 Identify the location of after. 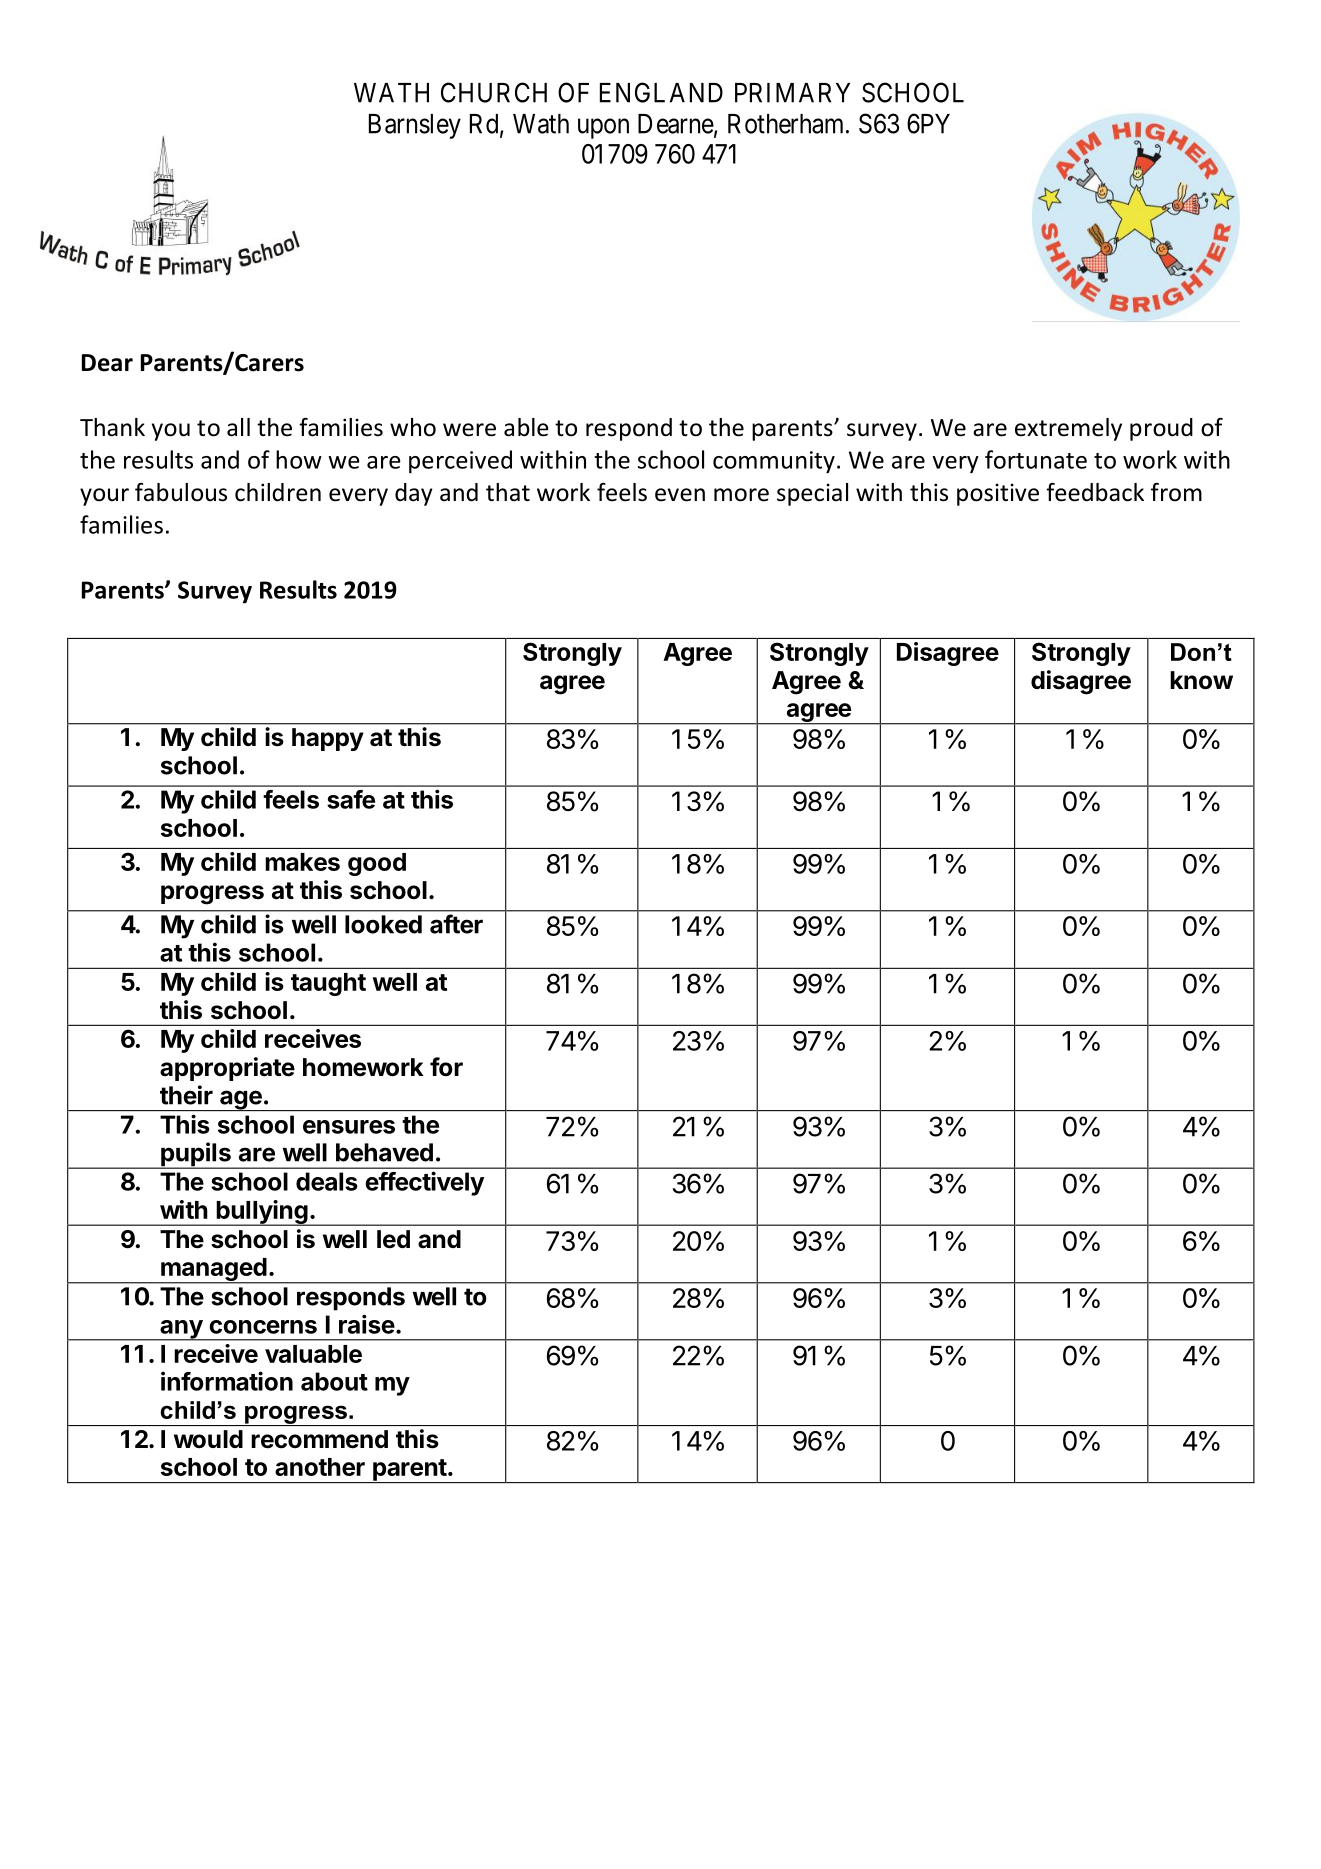
(456, 924).
